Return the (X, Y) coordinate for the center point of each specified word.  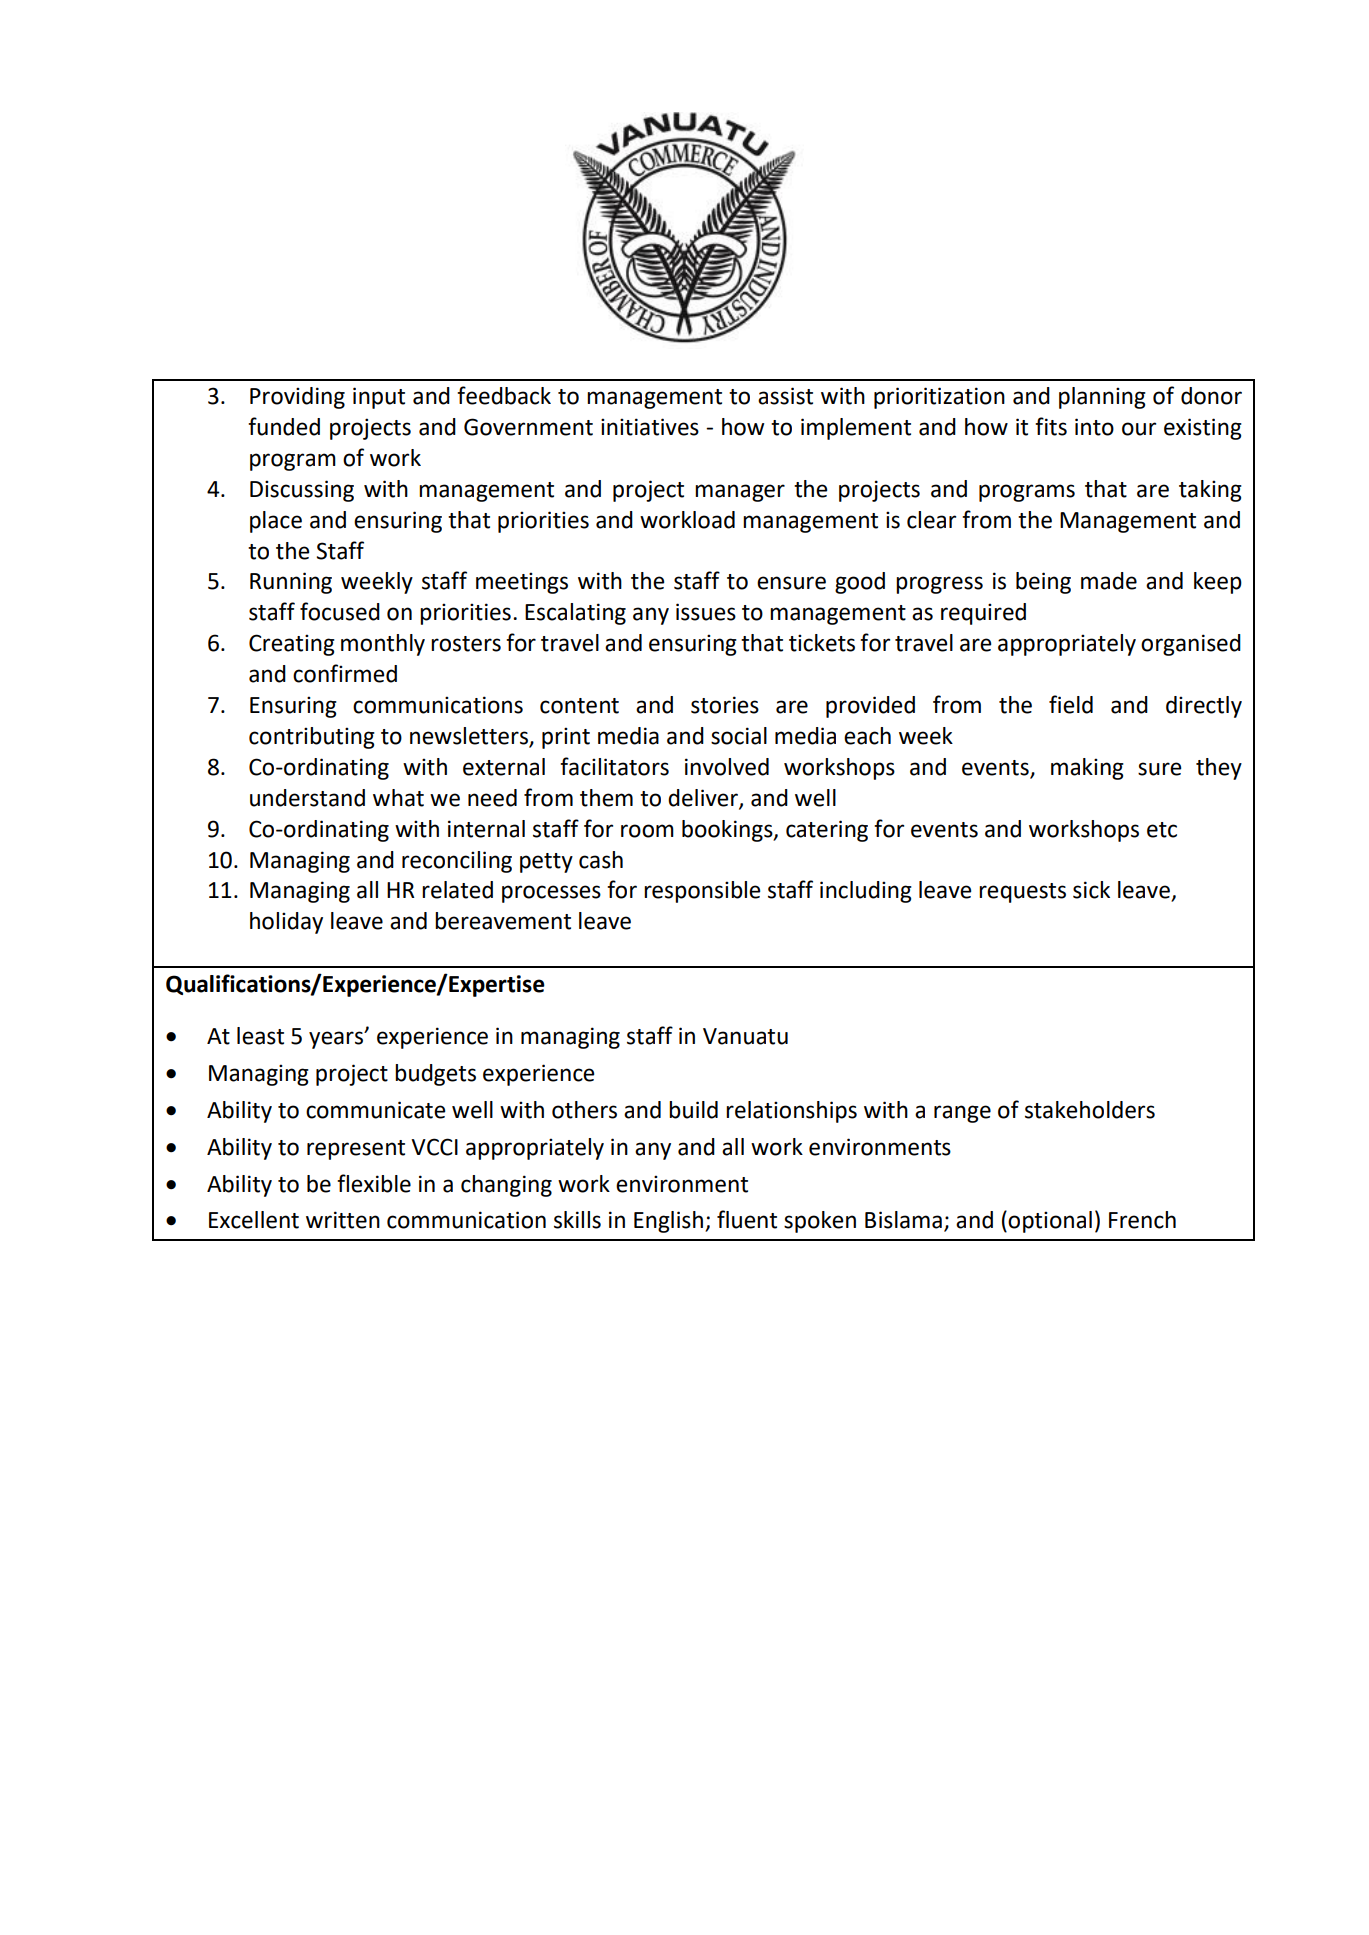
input (379, 398)
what (398, 798)
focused (340, 611)
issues (706, 612)
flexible (374, 1183)
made (1109, 581)
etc (1162, 830)
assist (785, 396)
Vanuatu (745, 1036)
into (1094, 427)
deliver (704, 798)
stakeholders (1090, 1110)
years (337, 1040)
